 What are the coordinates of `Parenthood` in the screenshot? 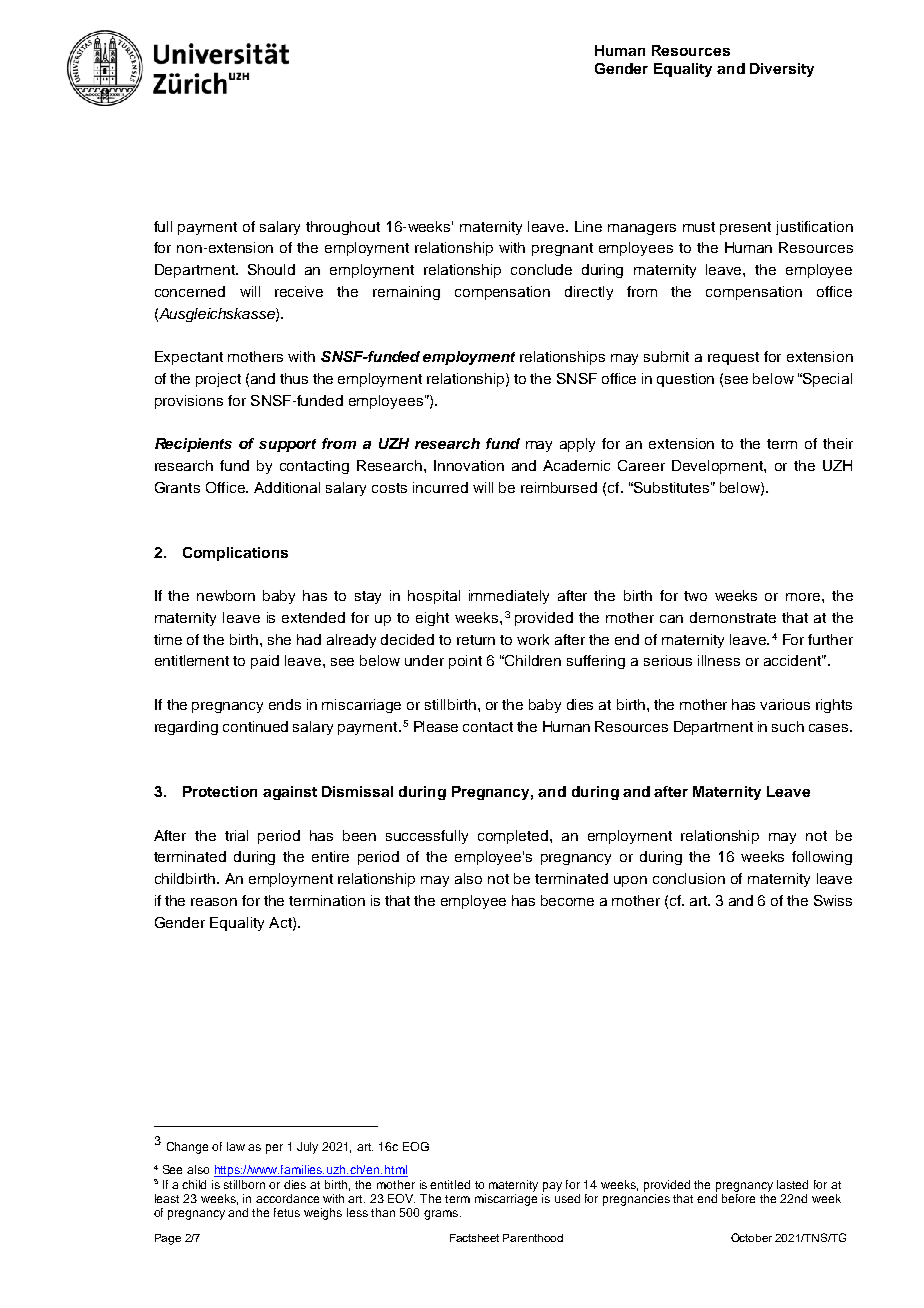 It's located at (533, 1238).
